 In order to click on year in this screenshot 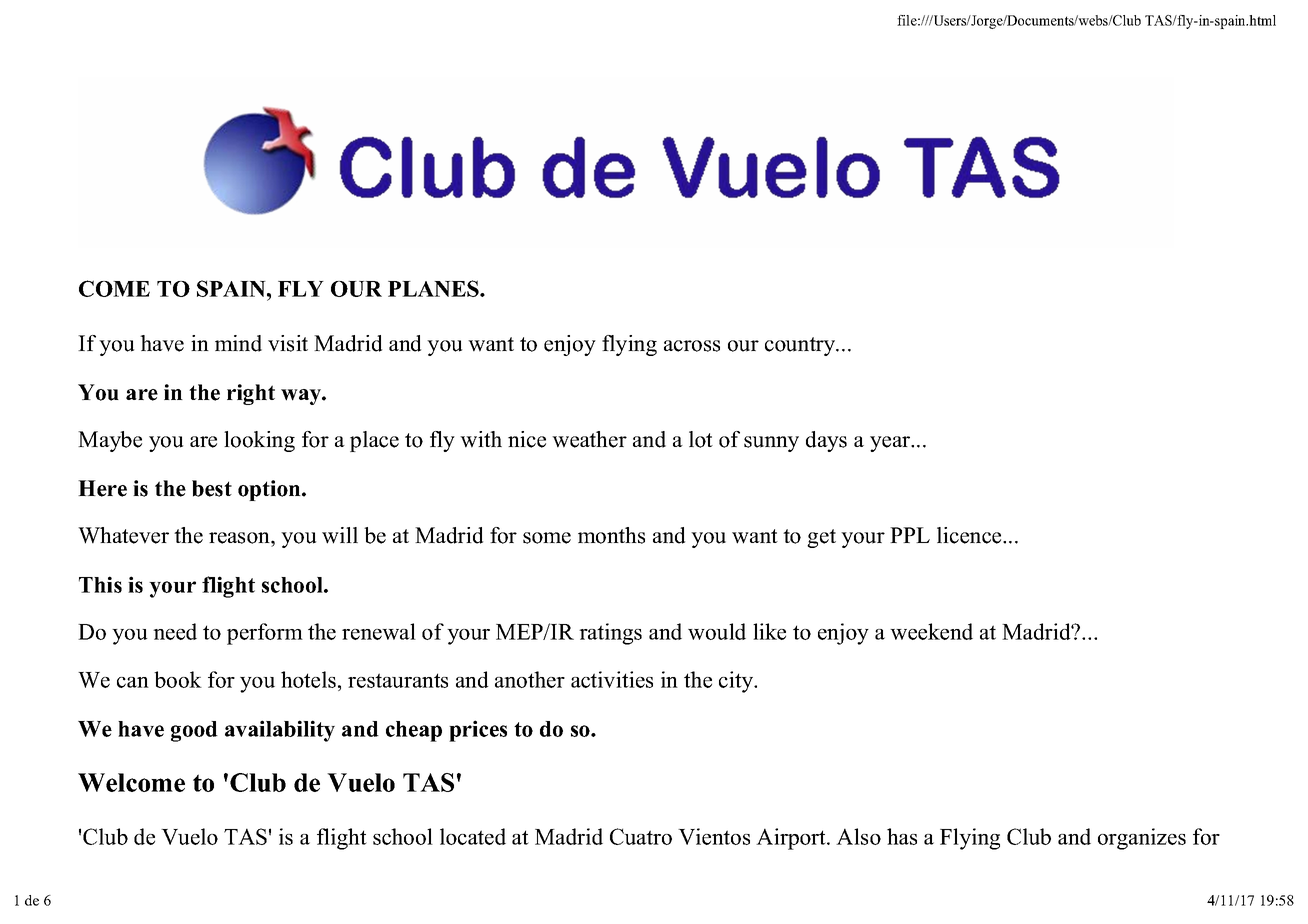, I will do `click(891, 444)`.
